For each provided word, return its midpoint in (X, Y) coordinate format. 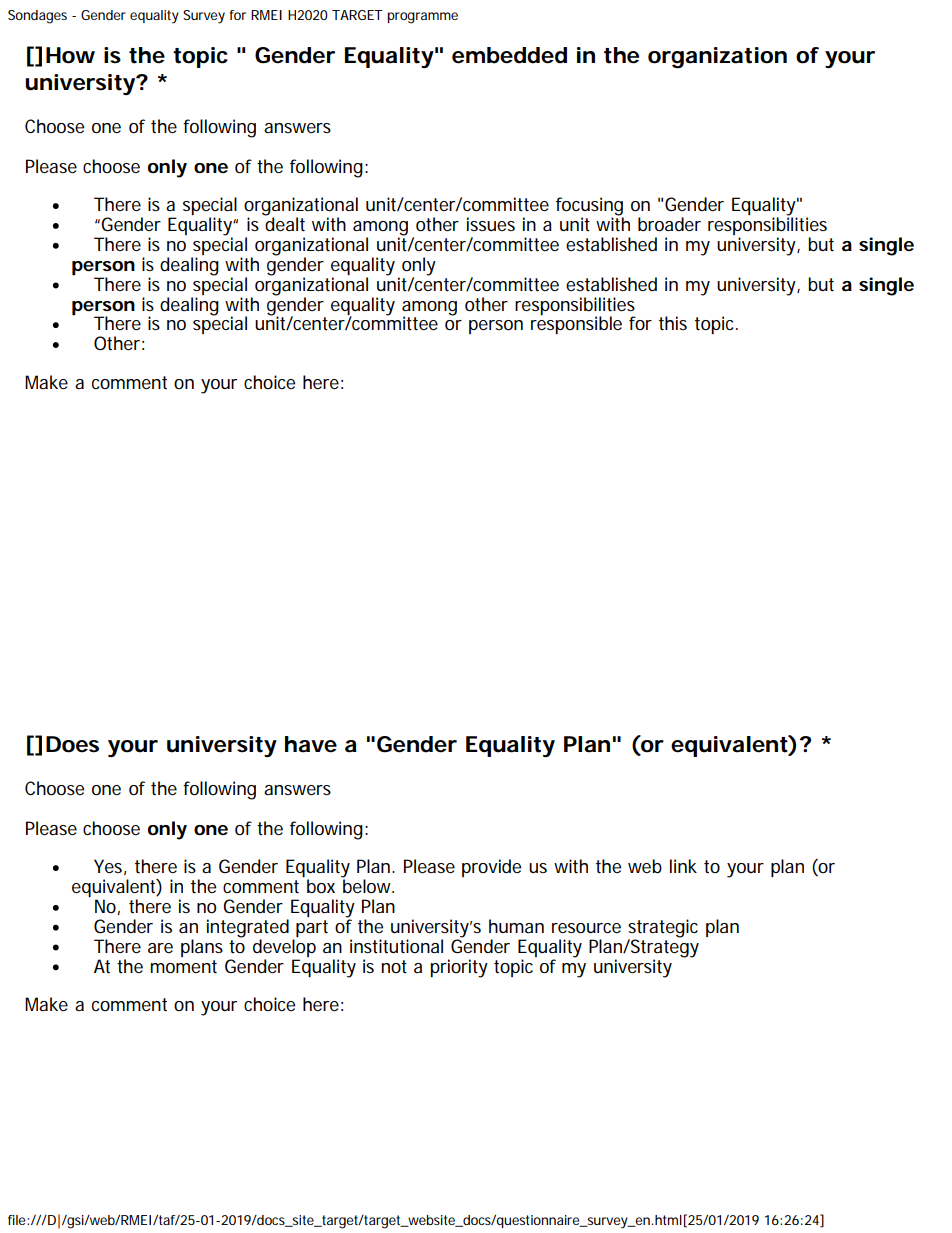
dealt (284, 223)
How (70, 55)
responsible (576, 325)
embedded (509, 55)
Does (72, 744)
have (311, 744)
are (160, 948)
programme (422, 18)
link (683, 866)
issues (491, 224)
